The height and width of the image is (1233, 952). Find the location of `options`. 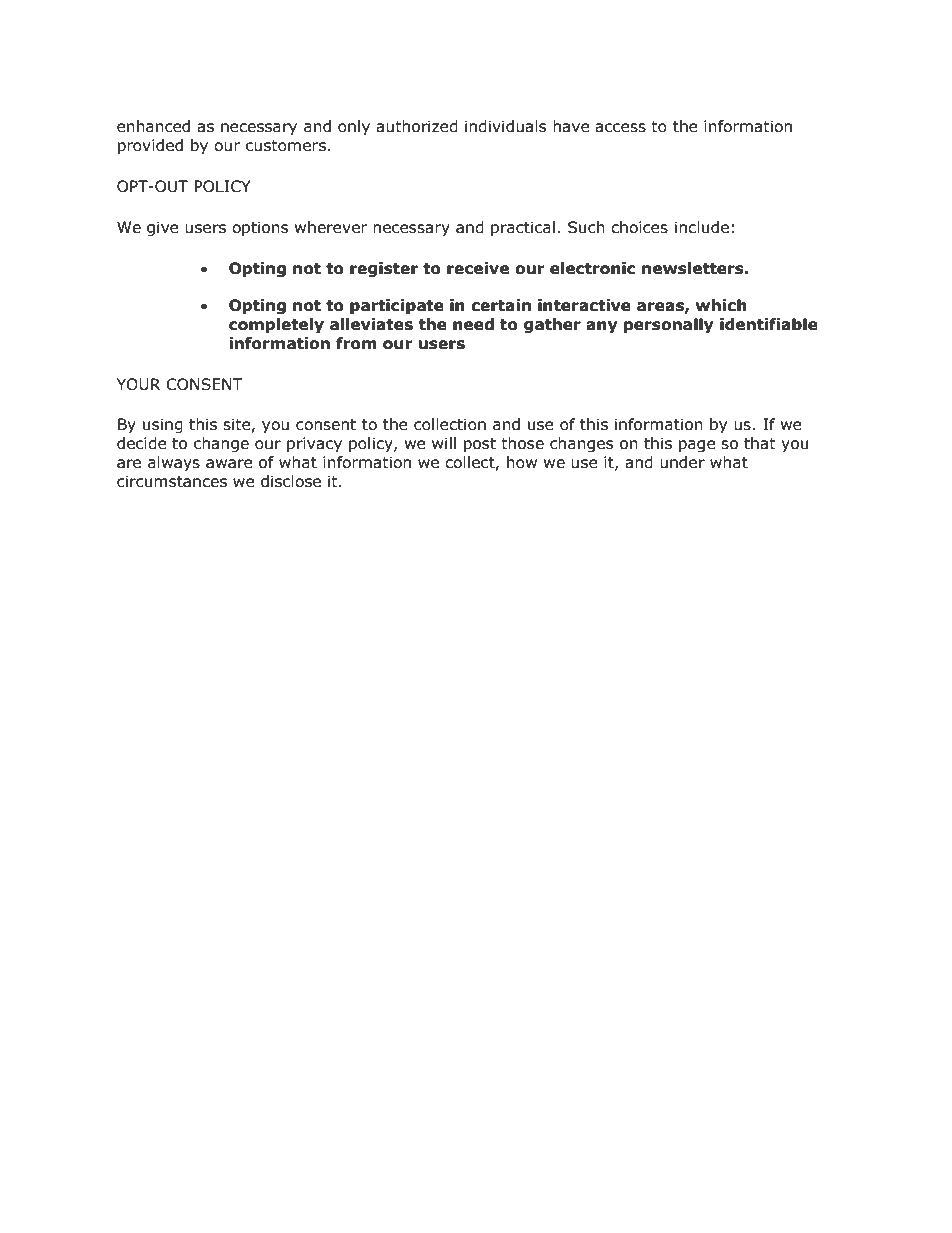

options is located at coordinates (260, 228).
